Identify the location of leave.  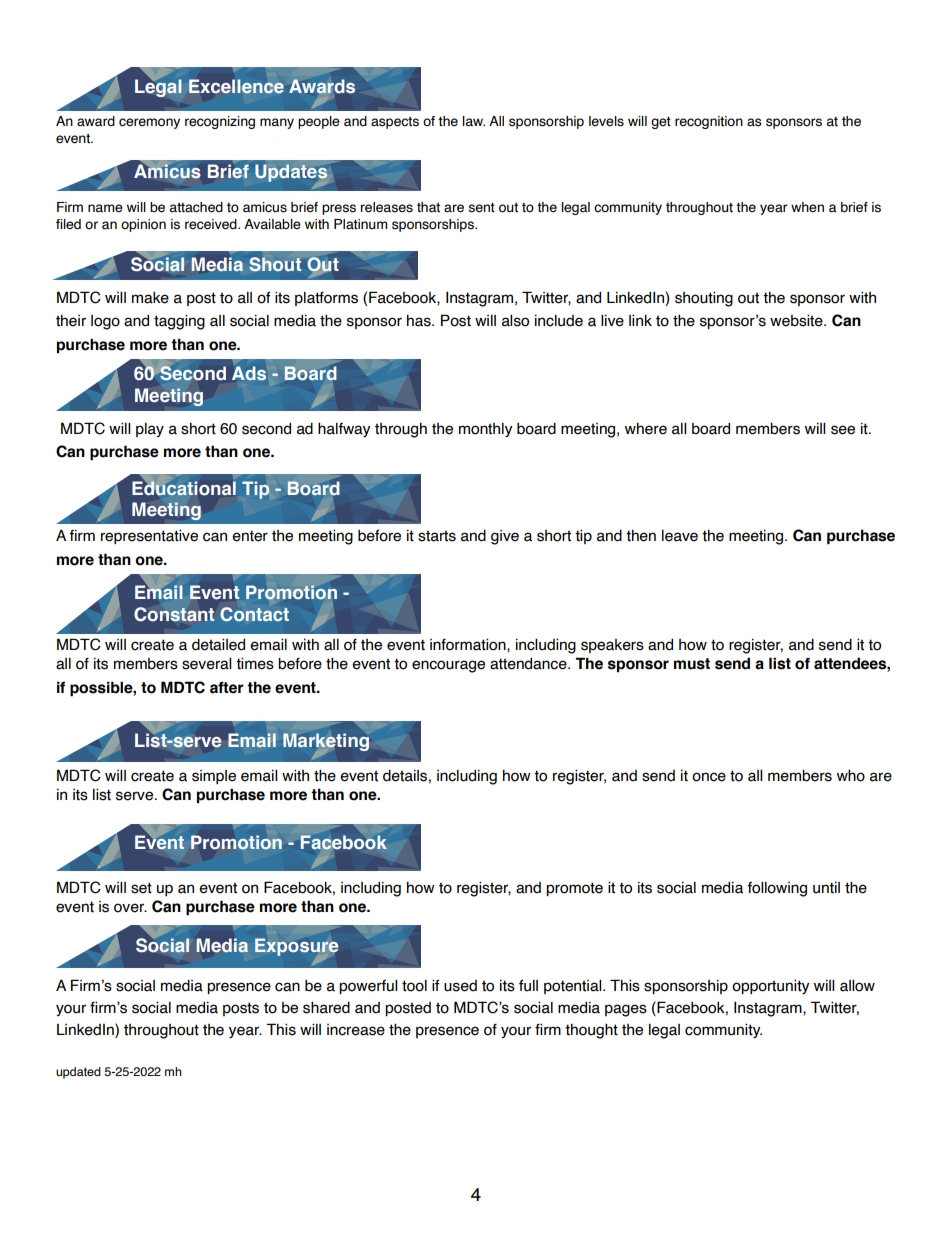
(680, 536).
